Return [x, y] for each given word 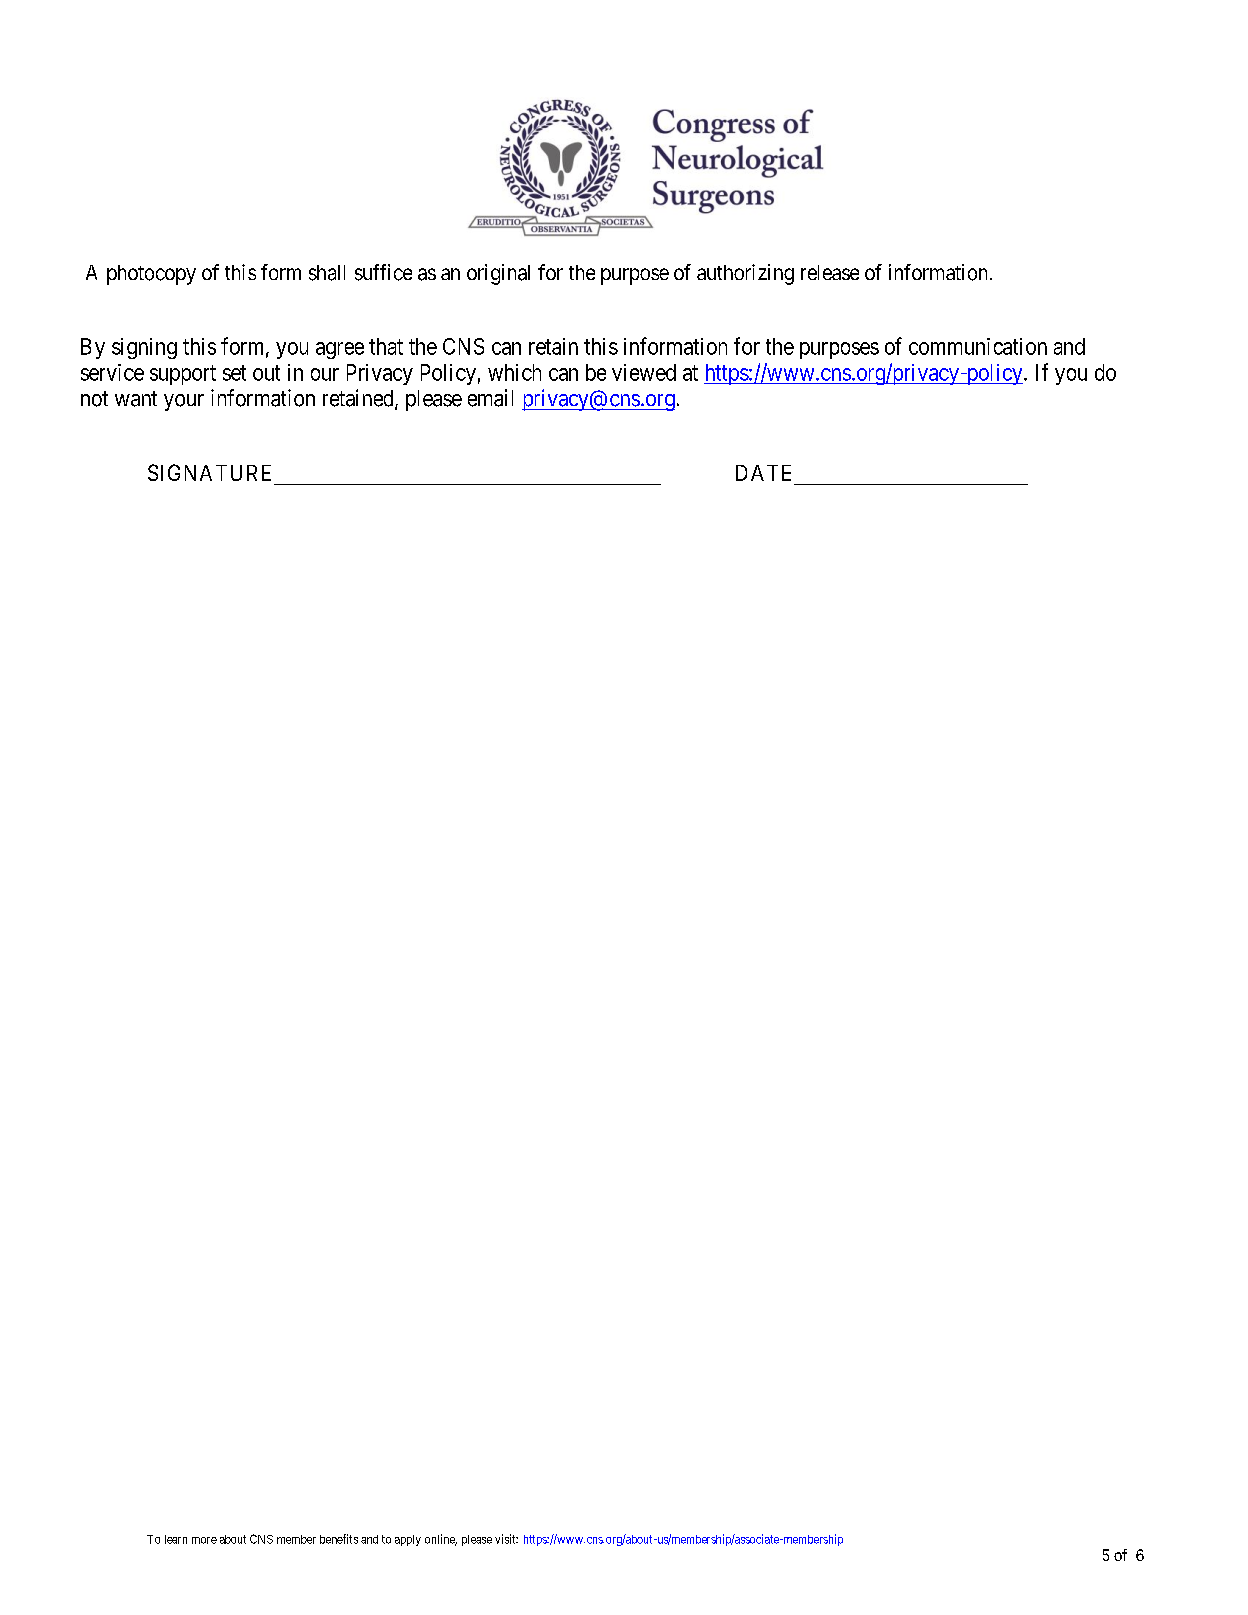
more [204, 1540]
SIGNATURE [209, 472]
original [498, 274]
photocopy [151, 275]
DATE [763, 473]
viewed [644, 372]
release [830, 272]
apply [408, 1540]
